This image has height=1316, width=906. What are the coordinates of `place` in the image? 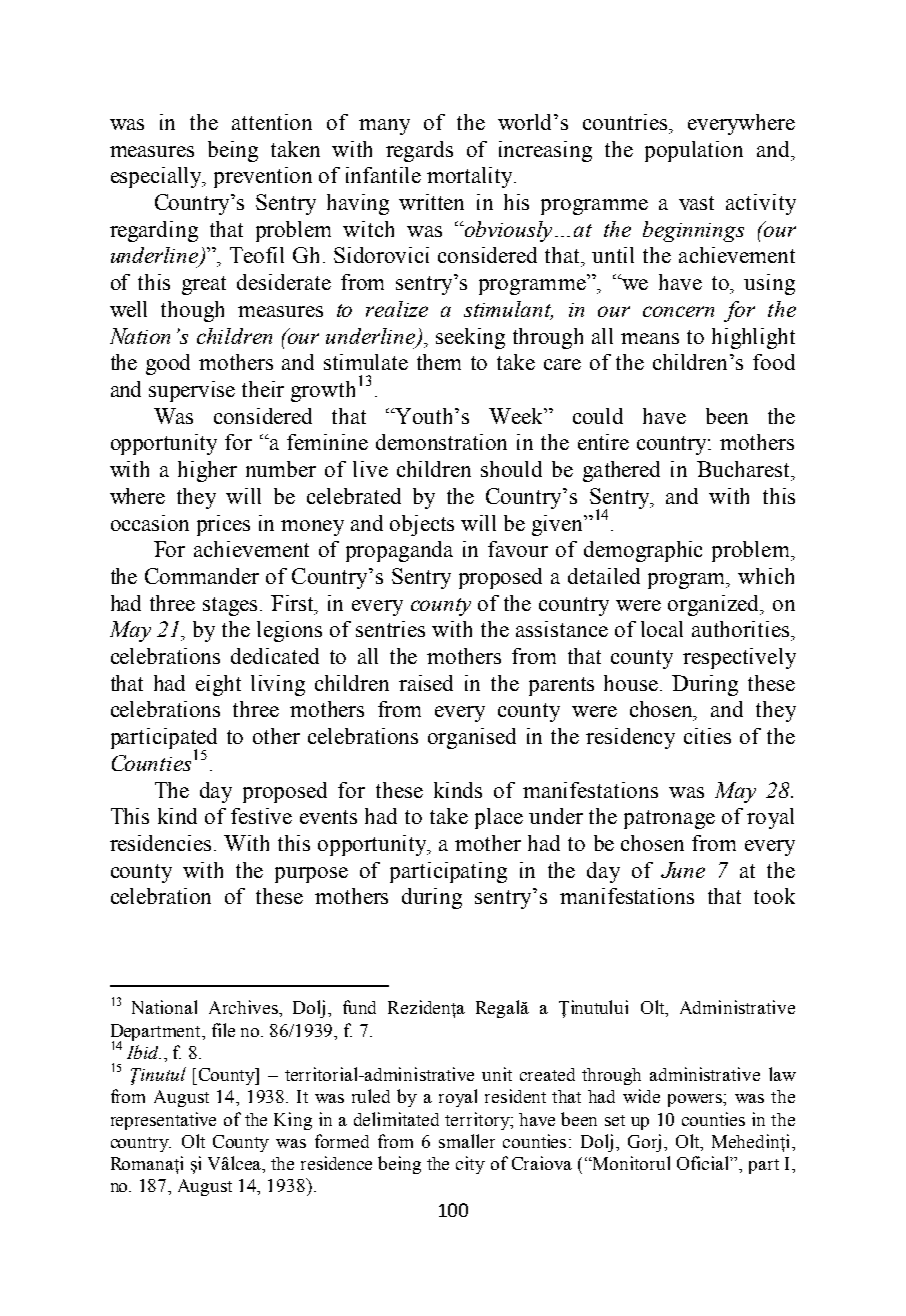 It's located at (499, 818).
